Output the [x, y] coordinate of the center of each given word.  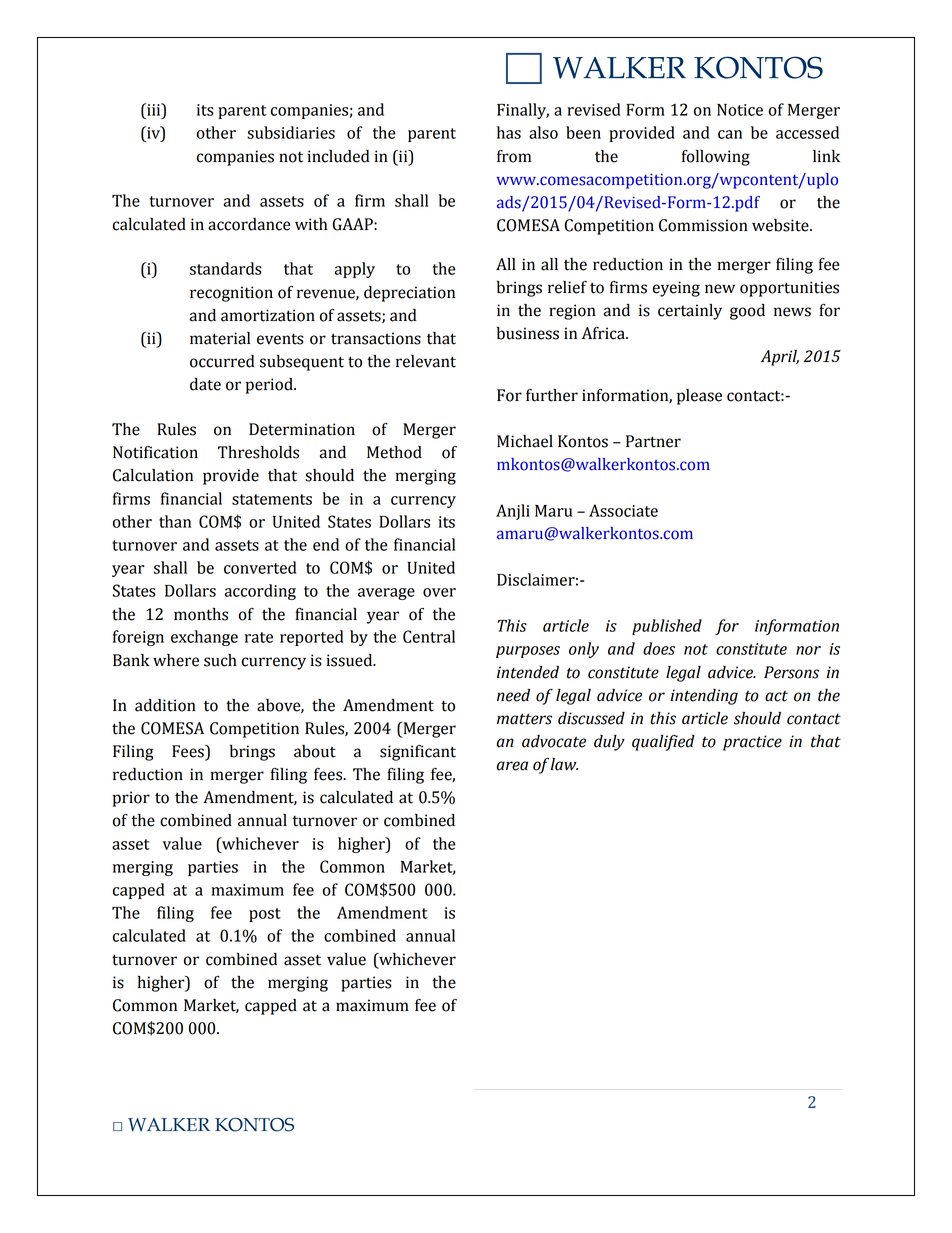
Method [394, 452]
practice [752, 743]
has [509, 132]
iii [154, 109]
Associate [623, 510]
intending [704, 697]
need [513, 695]
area [512, 766]
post [265, 915]
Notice [740, 110]
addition [165, 705]
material [220, 338]
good [747, 312]
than [175, 521]
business [528, 333]
